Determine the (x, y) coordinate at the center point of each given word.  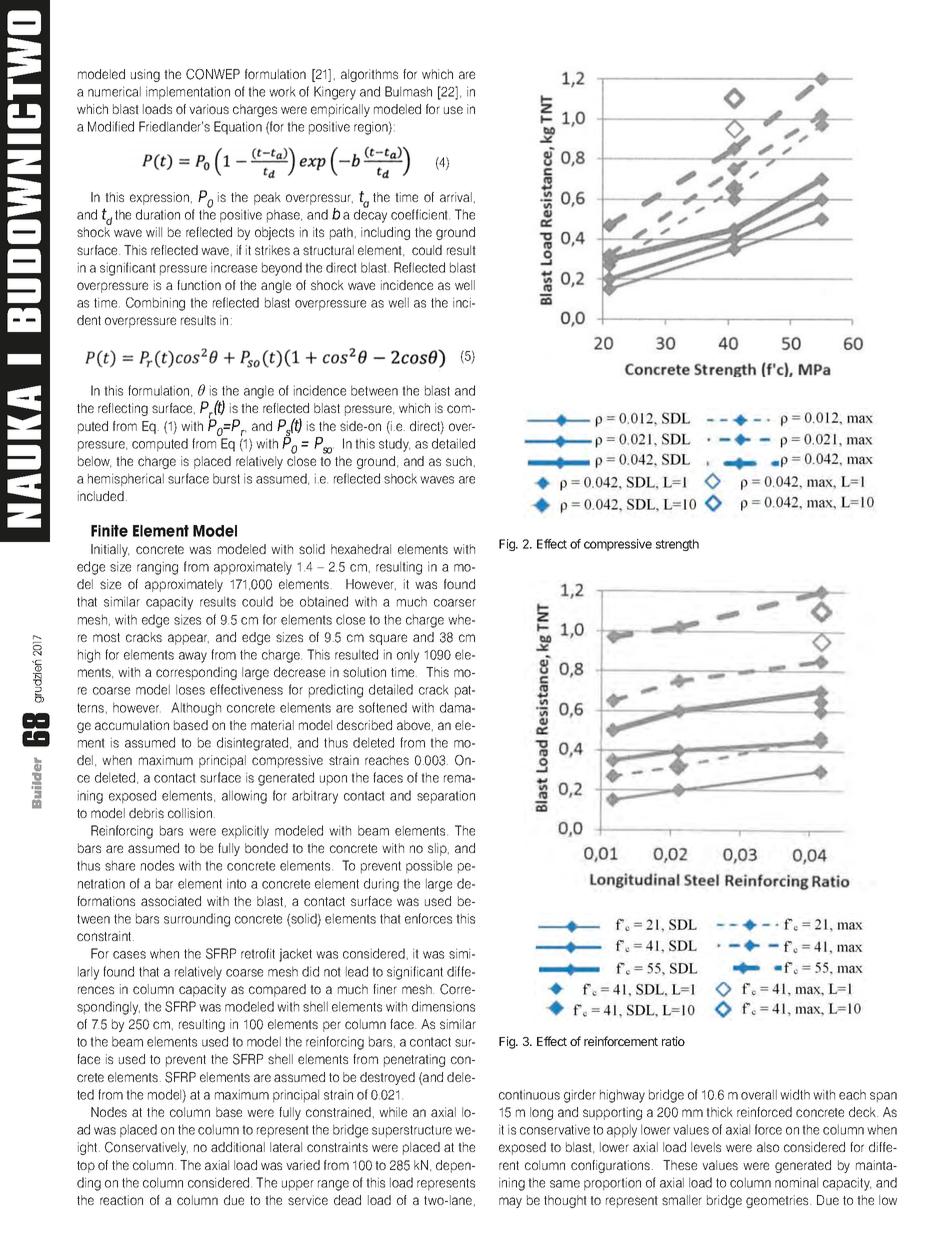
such (459, 461)
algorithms (369, 75)
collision (191, 813)
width (795, 1094)
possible (429, 867)
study (394, 445)
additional (238, 1147)
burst (226, 478)
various (209, 109)
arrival (456, 197)
